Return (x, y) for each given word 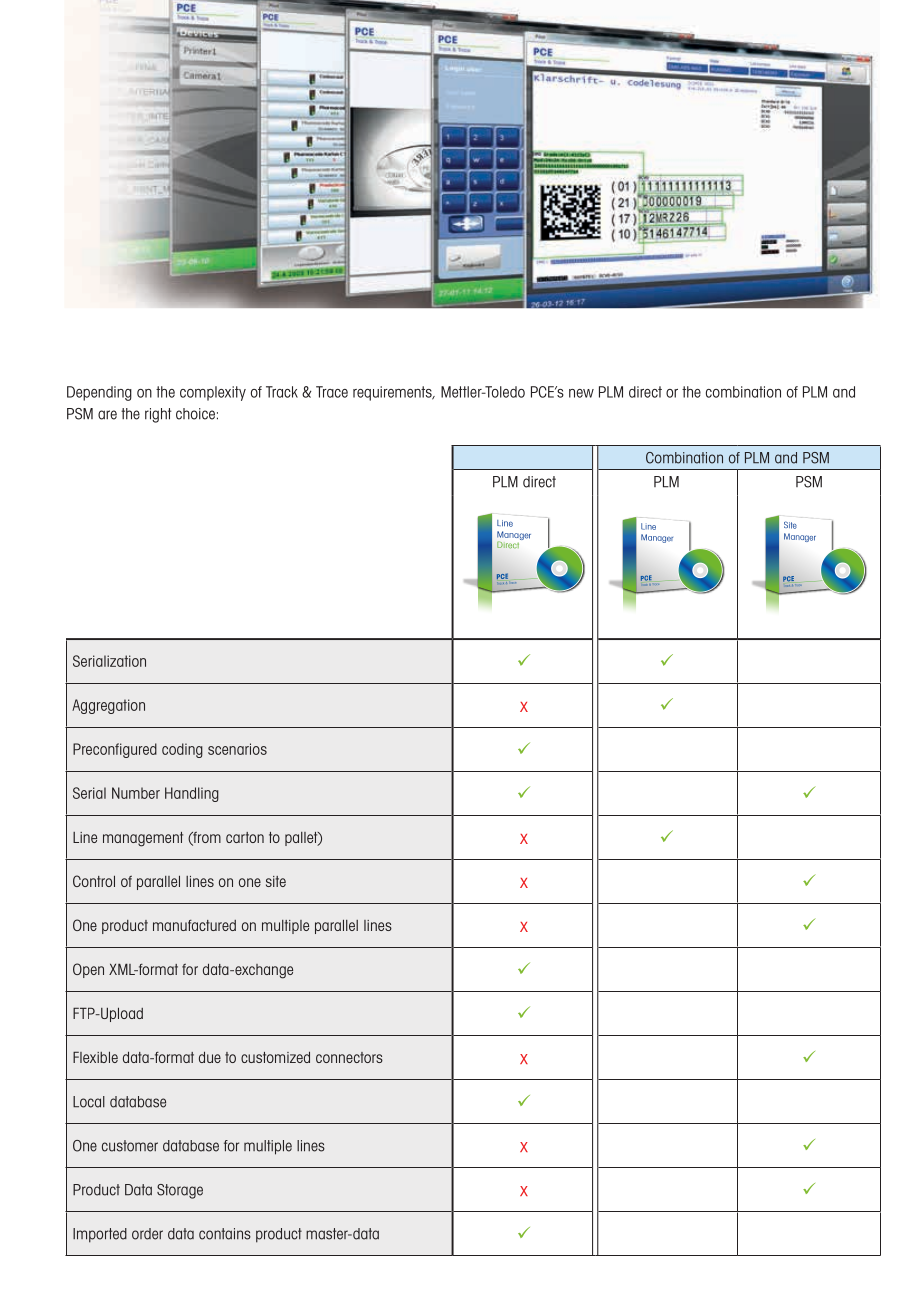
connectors (349, 1057)
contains (225, 1234)
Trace (332, 392)
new (581, 393)
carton (245, 837)
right (158, 415)
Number (136, 793)
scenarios (237, 749)
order (147, 1234)
